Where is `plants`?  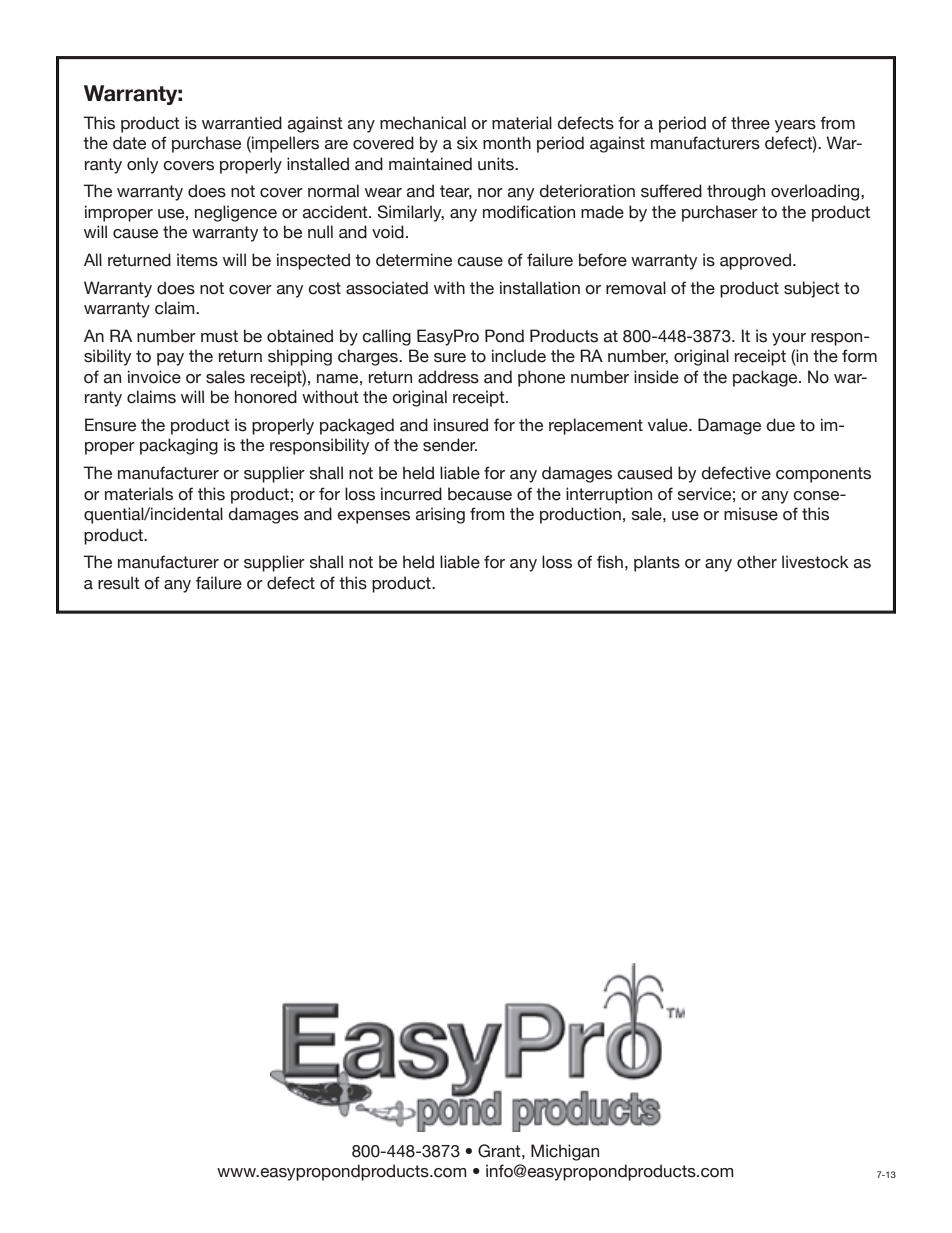 plants is located at coordinates (657, 563).
